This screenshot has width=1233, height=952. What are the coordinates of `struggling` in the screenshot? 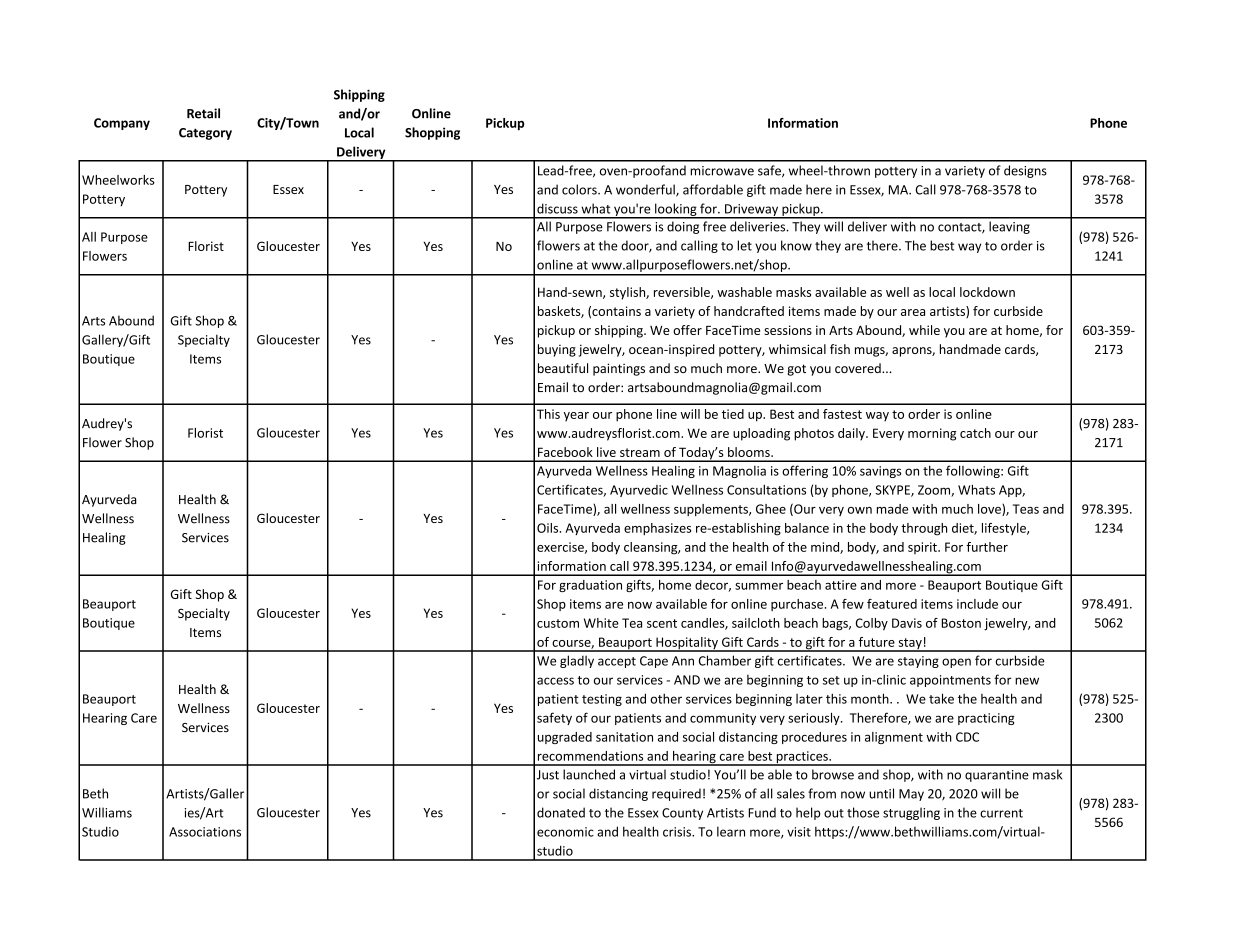 It's located at (911, 813).
